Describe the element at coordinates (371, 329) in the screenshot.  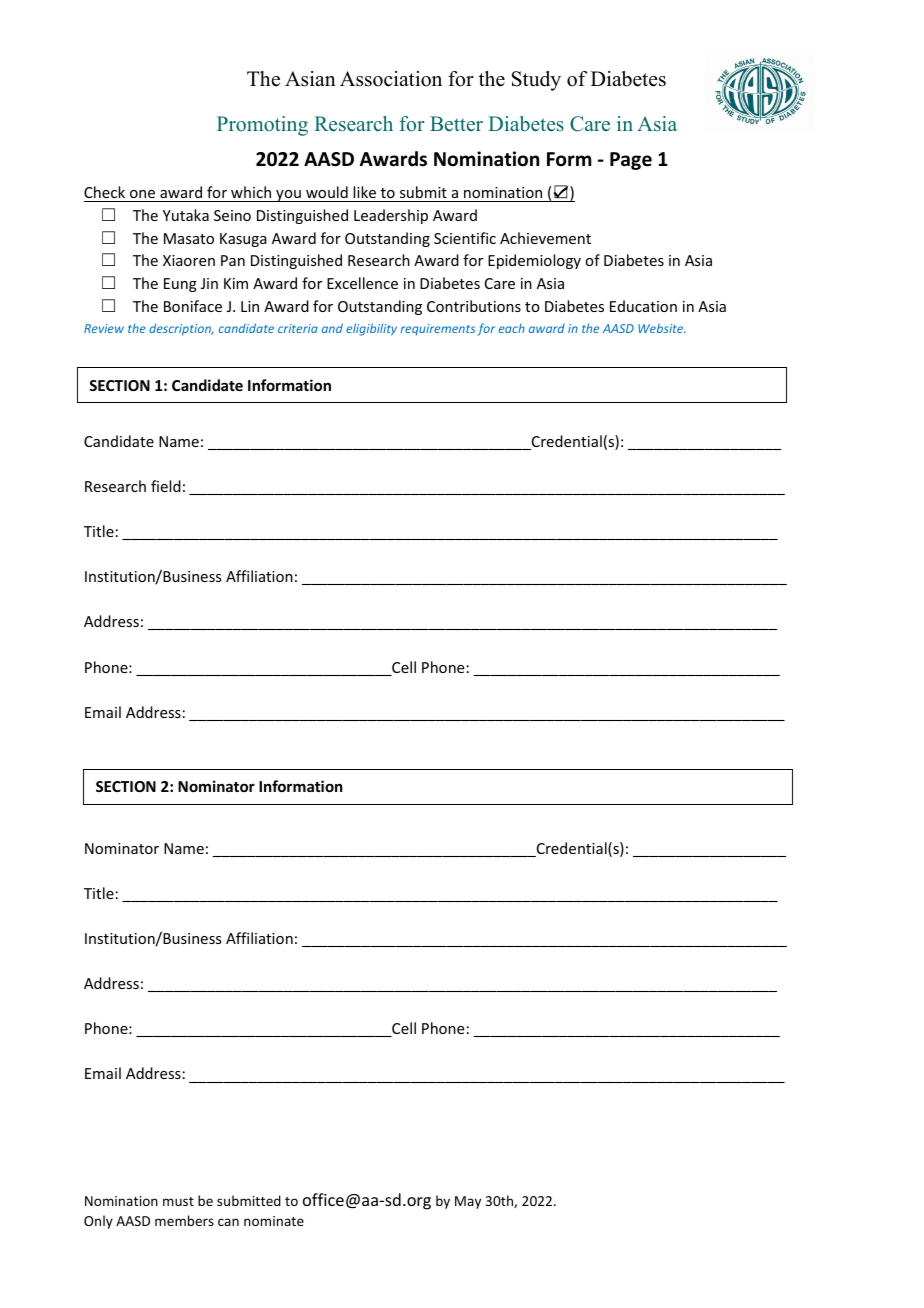
I see `eligibility` at that location.
